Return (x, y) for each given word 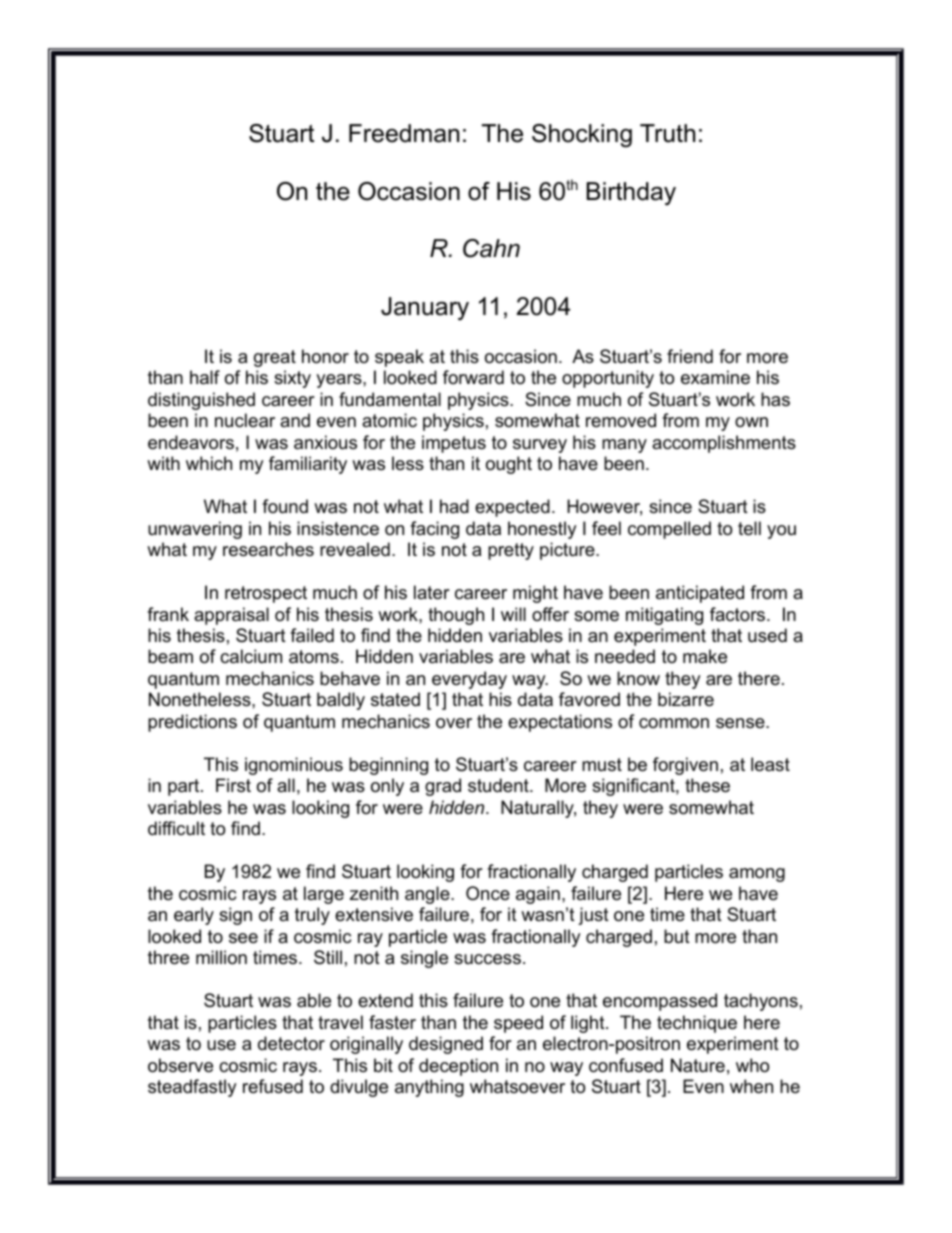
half (205, 377)
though (456, 616)
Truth (667, 133)
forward (473, 377)
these (707, 785)
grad (443, 787)
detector (291, 1043)
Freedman (404, 133)
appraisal (231, 616)
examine (715, 377)
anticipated (700, 594)
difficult (176, 828)
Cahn (491, 248)
